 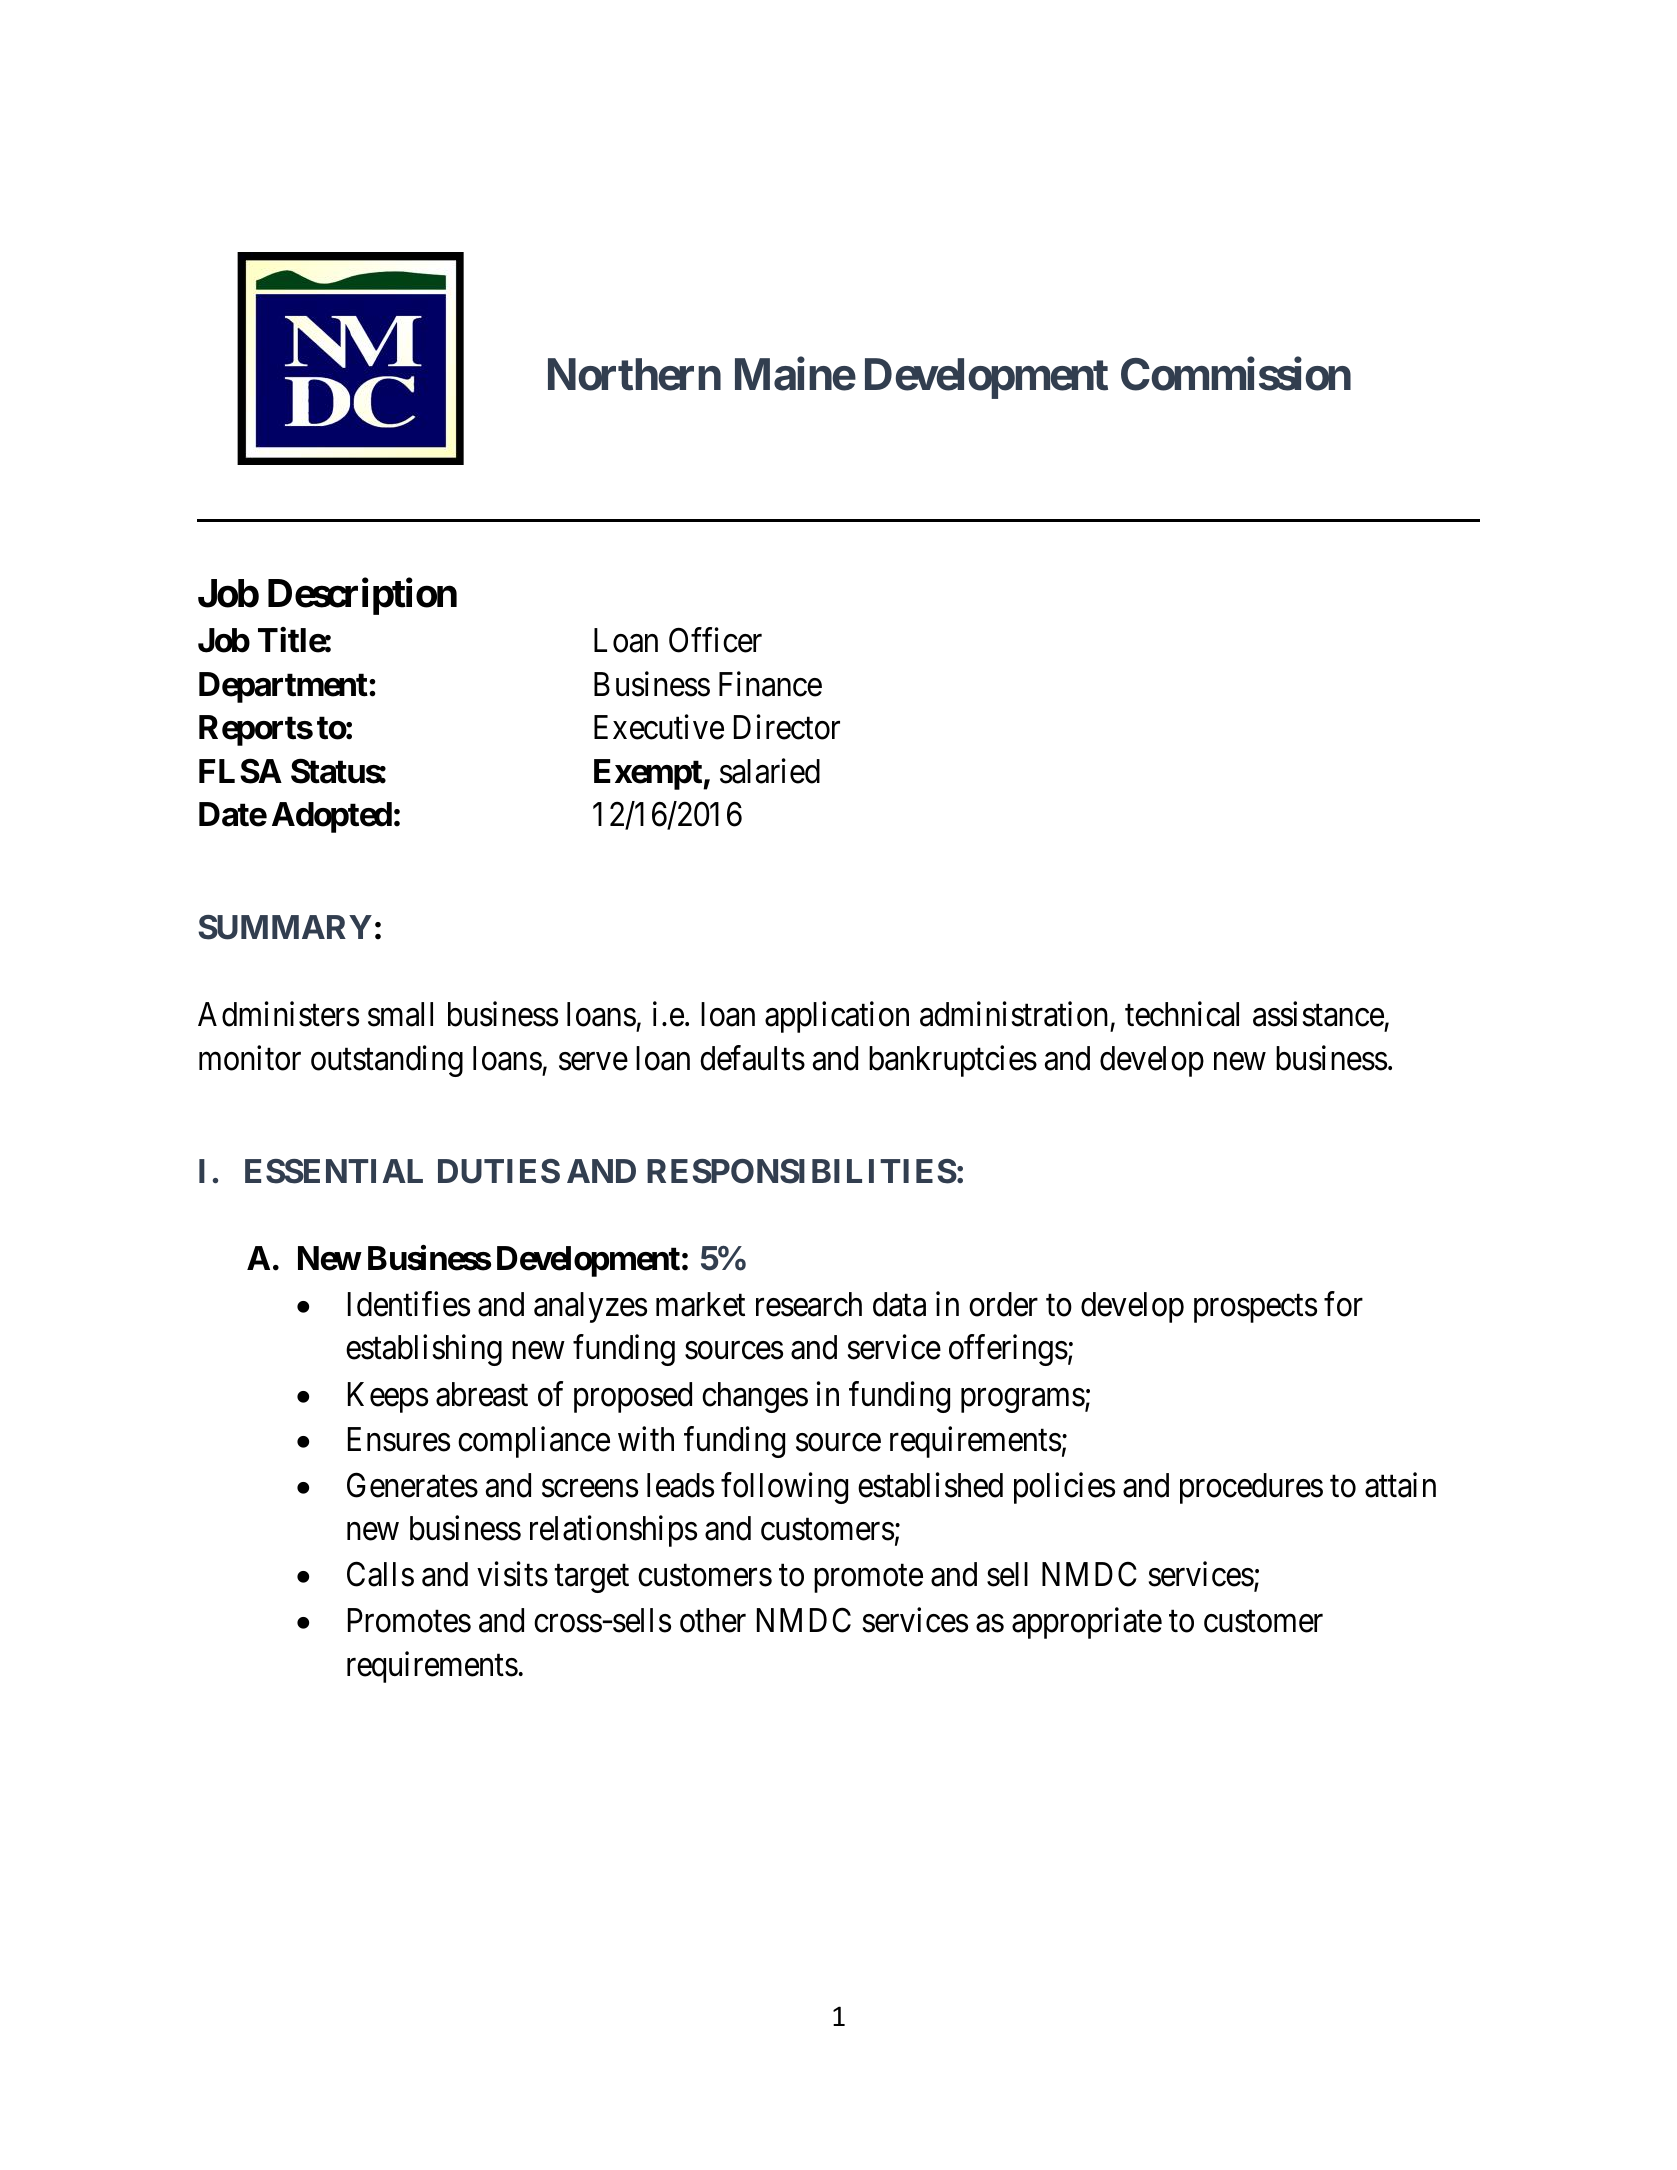 I want to click on appropriate, so click(x=1087, y=1623).
